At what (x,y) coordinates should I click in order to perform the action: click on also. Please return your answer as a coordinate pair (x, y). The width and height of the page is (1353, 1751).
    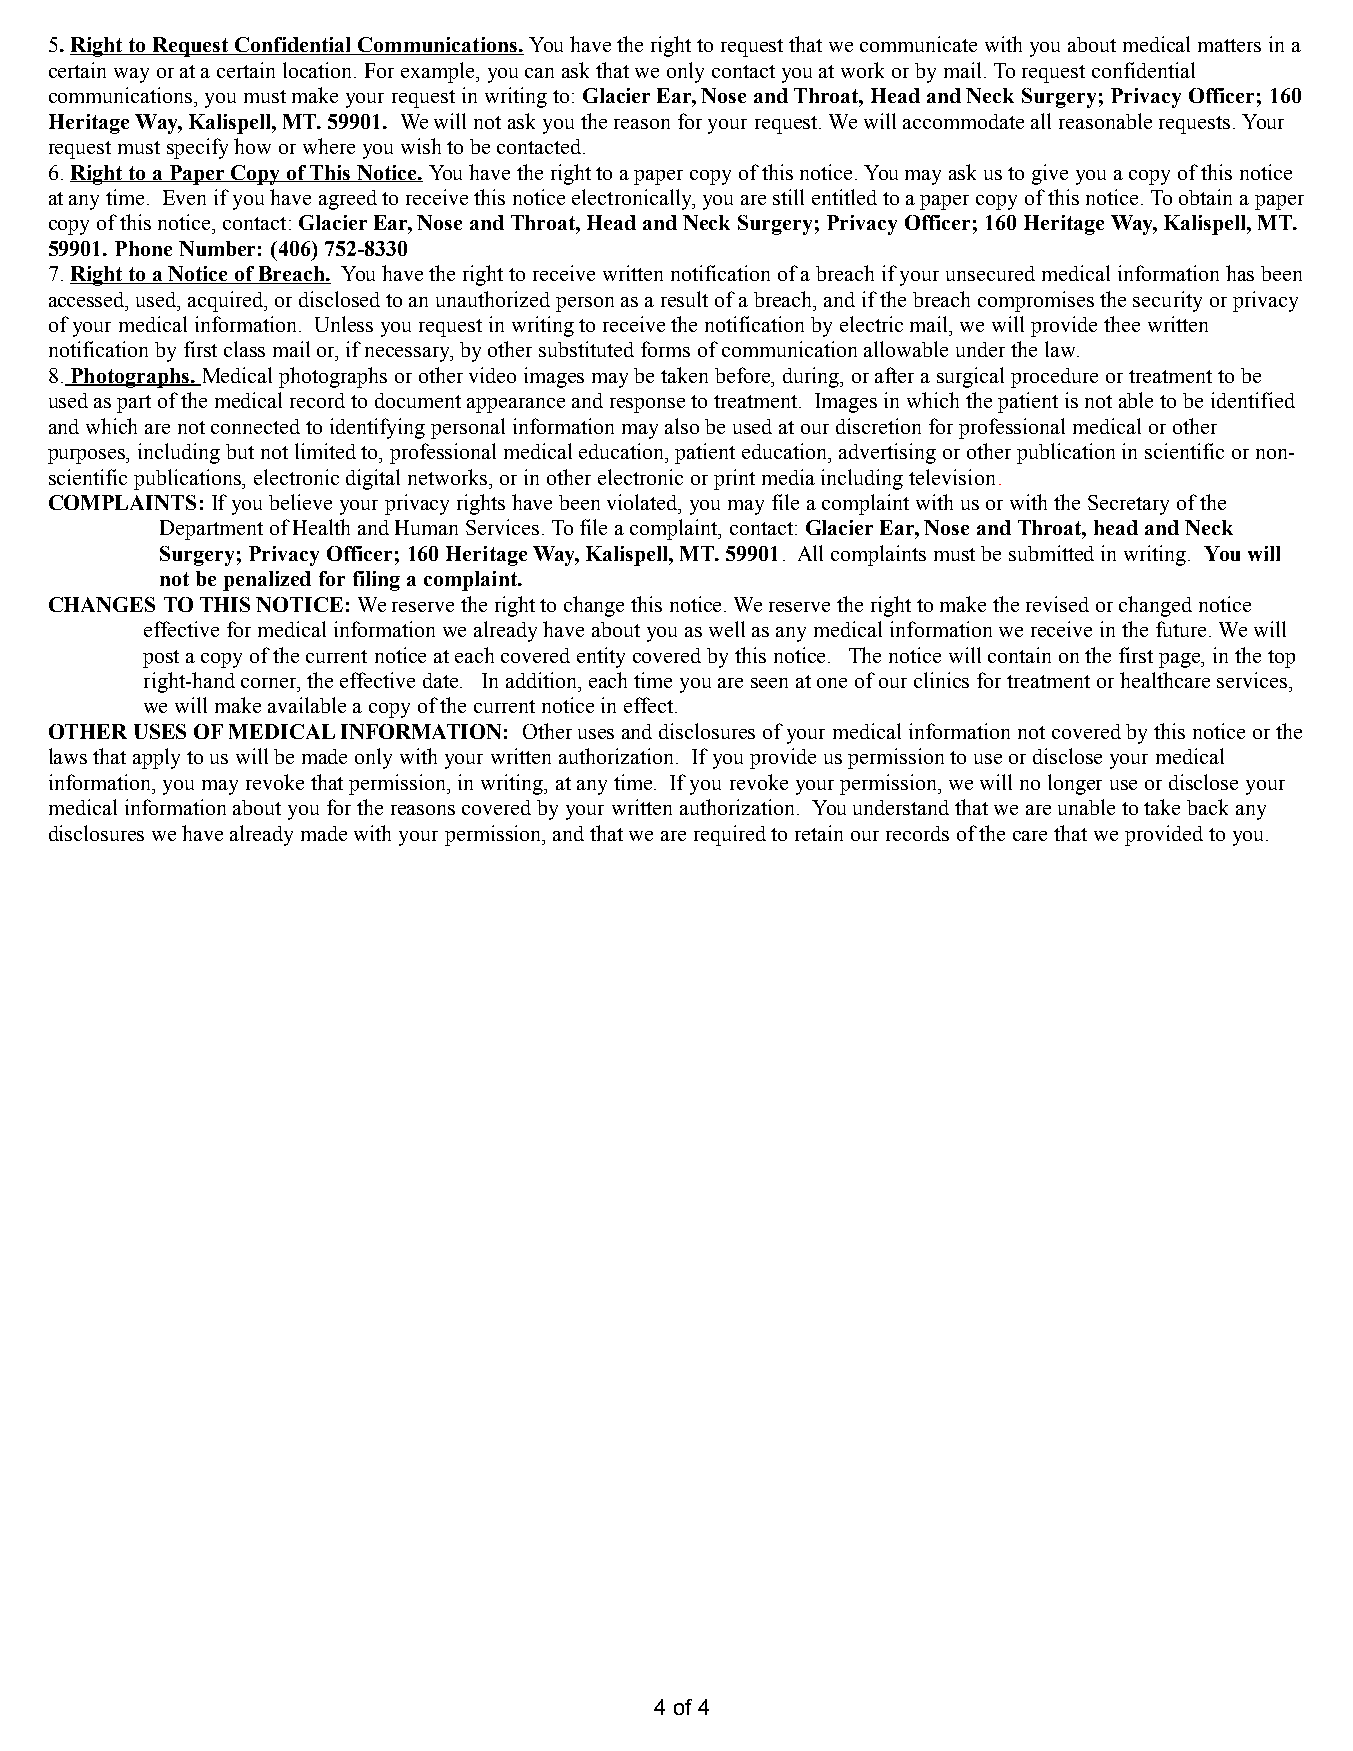
    Looking at the image, I should click on (682, 426).
